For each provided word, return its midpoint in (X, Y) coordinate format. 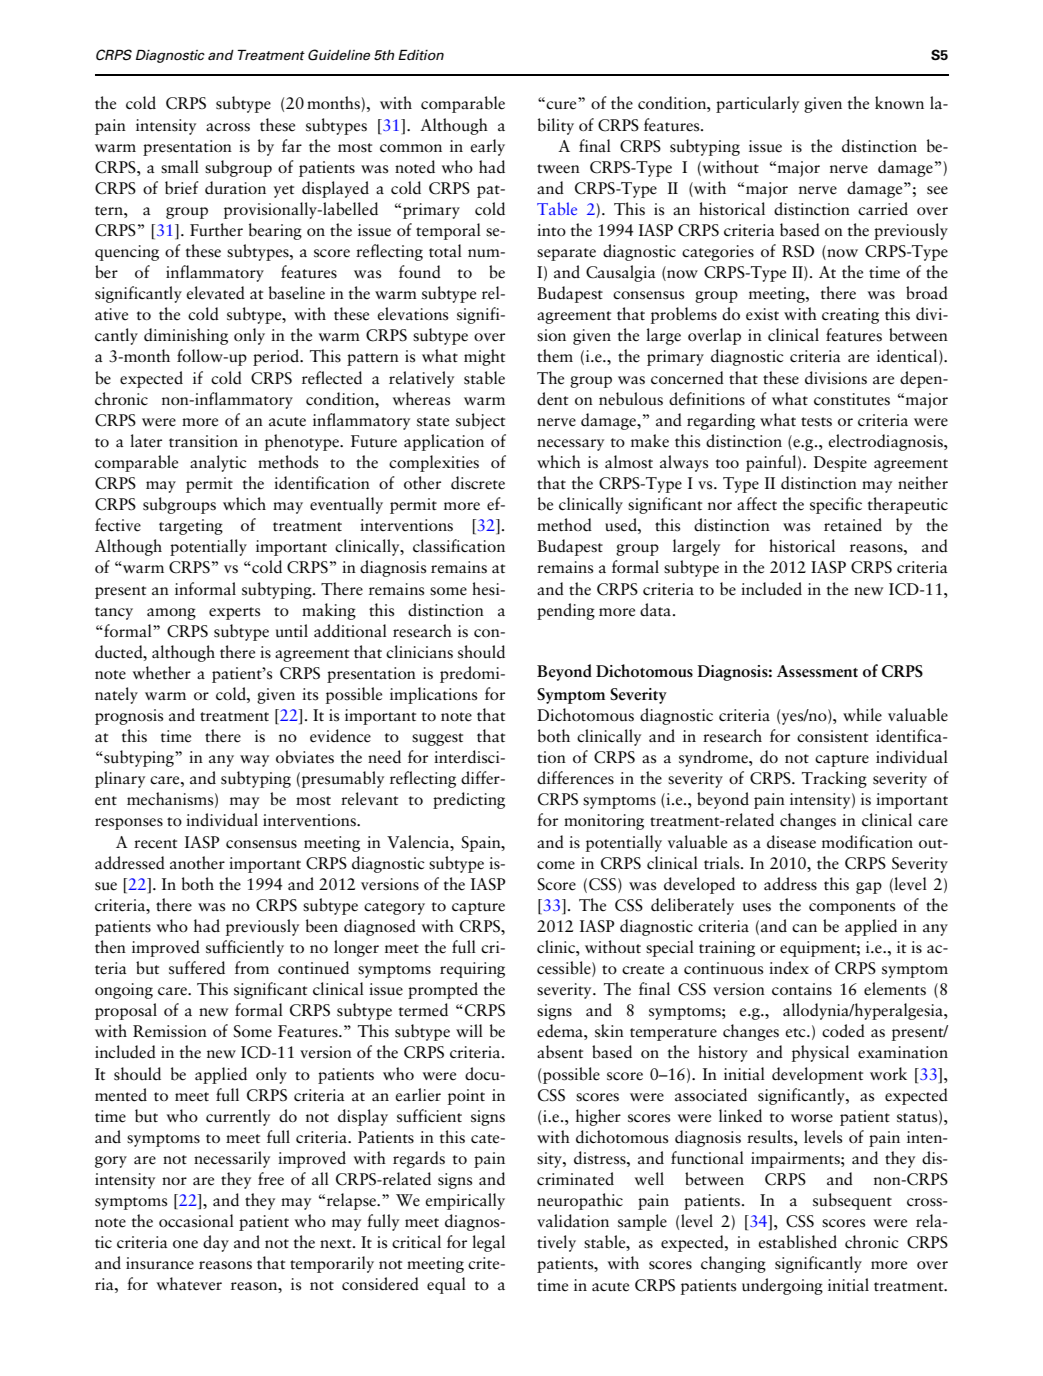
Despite (840, 464)
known (899, 102)
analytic (218, 463)
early (487, 147)
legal (488, 1243)
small (180, 167)
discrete (478, 483)
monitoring (604, 822)
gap (869, 888)
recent (155, 844)
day (216, 1243)
